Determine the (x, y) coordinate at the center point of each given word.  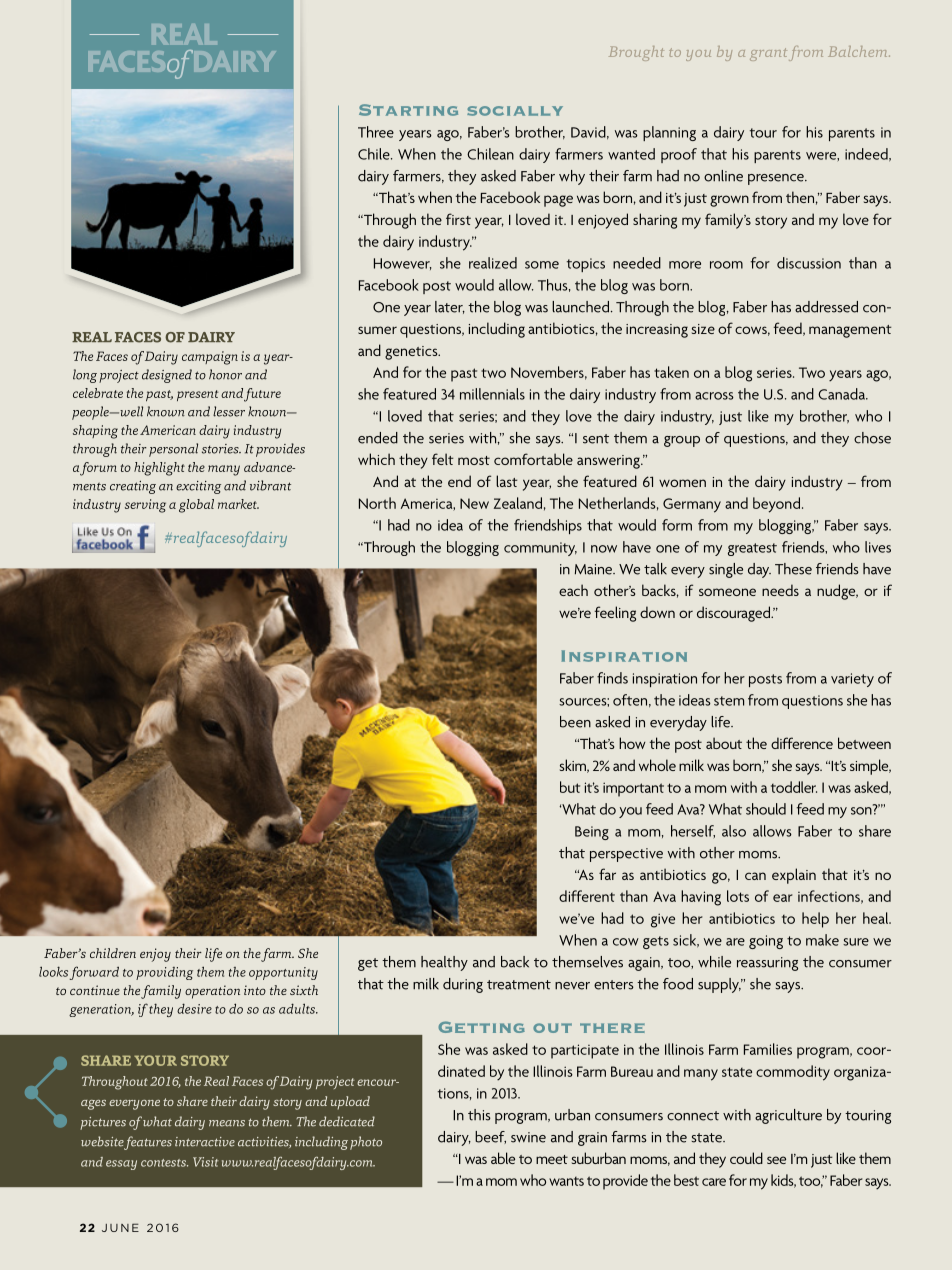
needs (780, 590)
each (573, 590)
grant (768, 54)
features (147, 1143)
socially (515, 111)
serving (145, 506)
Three (376, 132)
